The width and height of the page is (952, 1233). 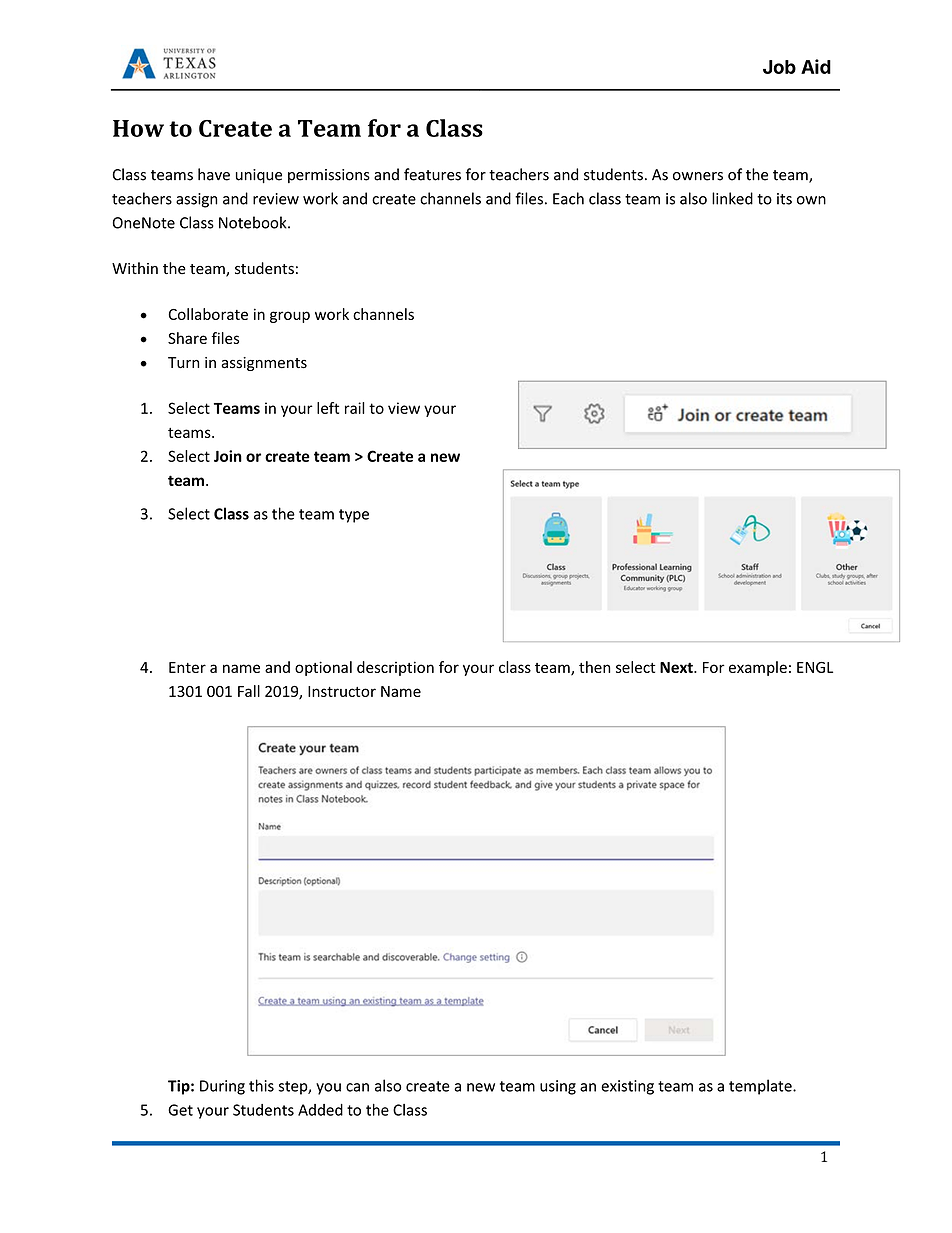 What do you see at coordinates (222, 1087) in the page?
I see `During` at bounding box center [222, 1087].
